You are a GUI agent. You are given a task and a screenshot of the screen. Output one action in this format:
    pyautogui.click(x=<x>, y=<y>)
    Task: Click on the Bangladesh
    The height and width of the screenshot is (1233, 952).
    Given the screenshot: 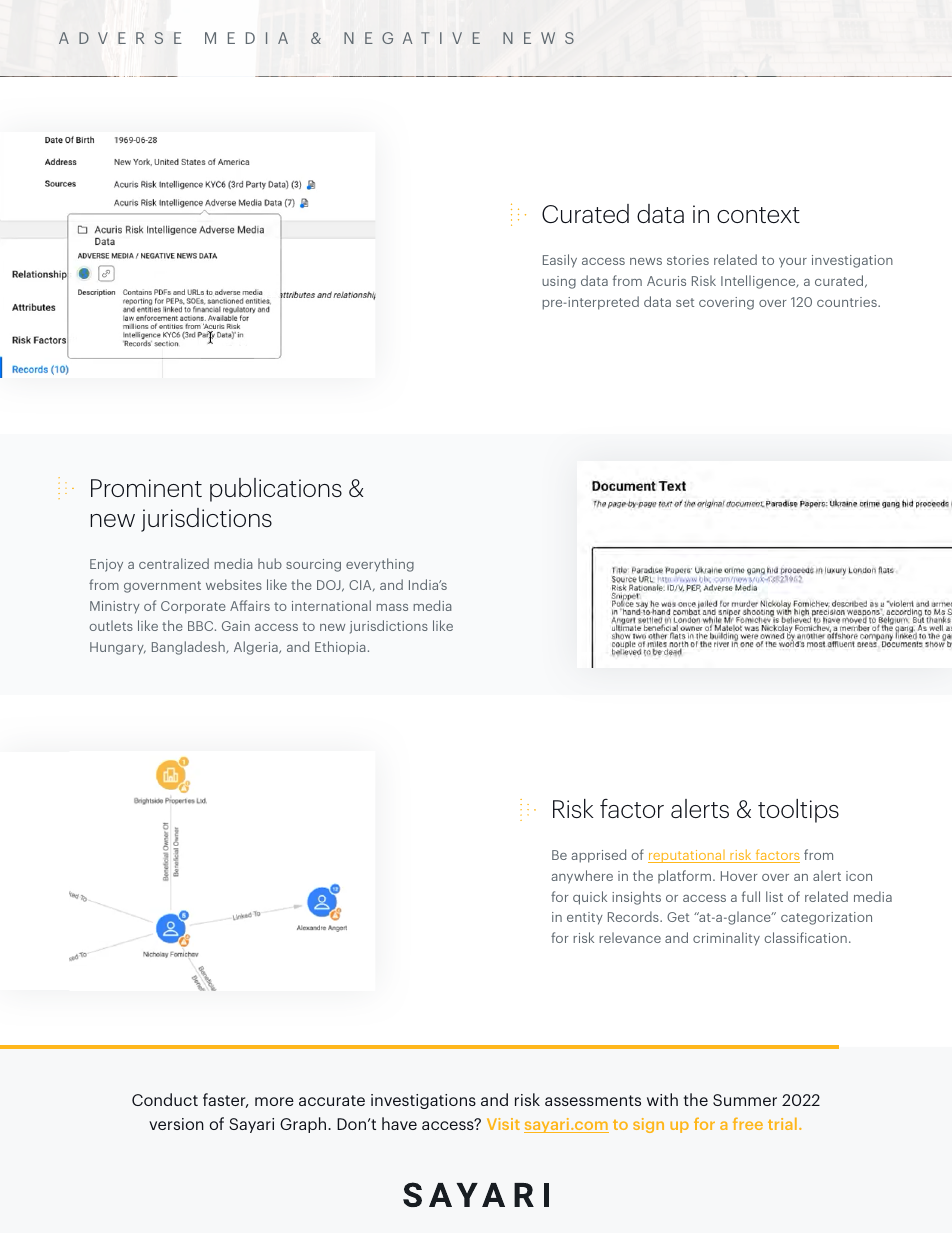 What is the action you would take?
    pyautogui.click(x=189, y=648)
